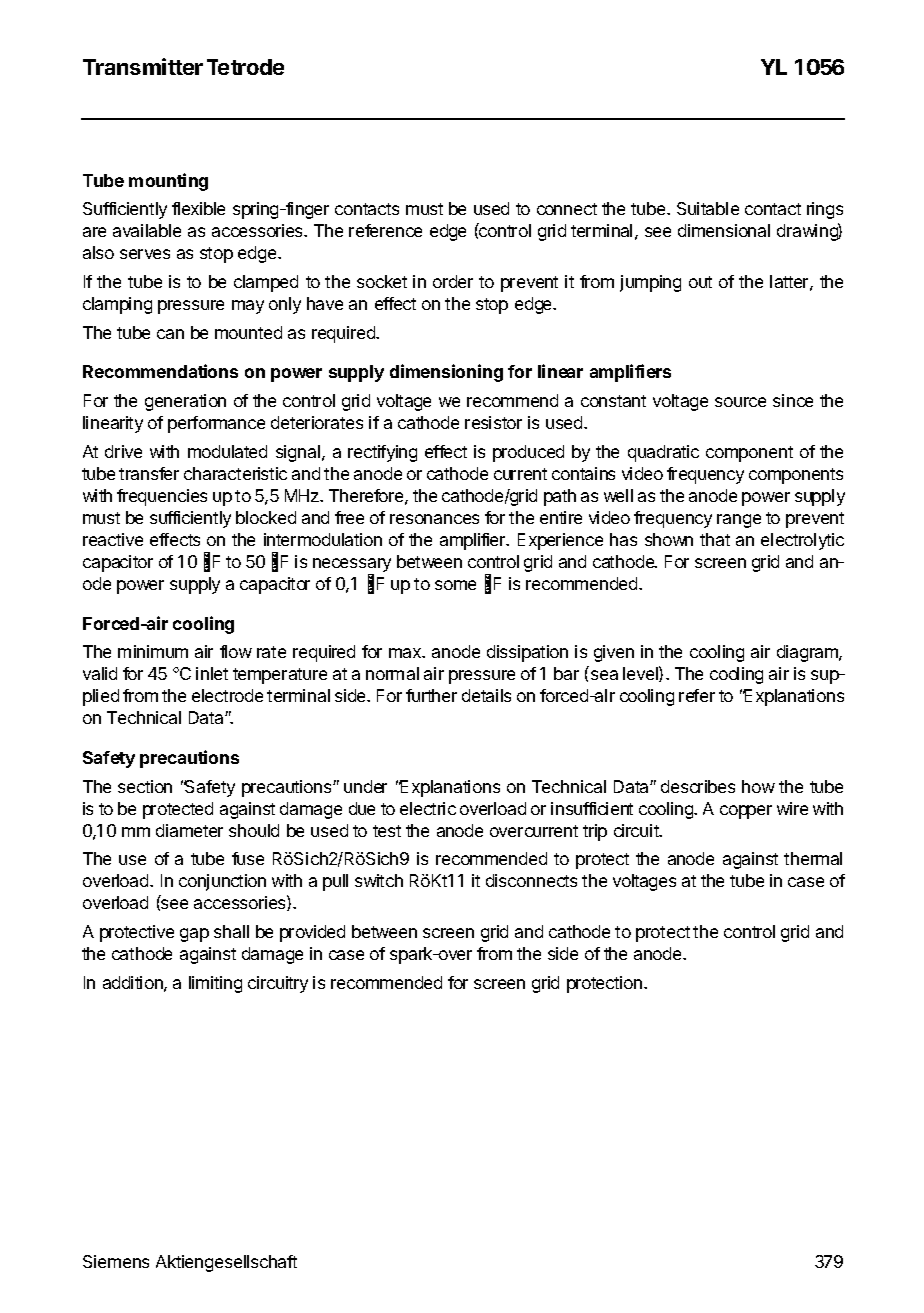 The height and width of the screenshot is (1313, 924). What do you see at coordinates (143, 66) in the screenshot?
I see `Transmitter` at bounding box center [143, 66].
